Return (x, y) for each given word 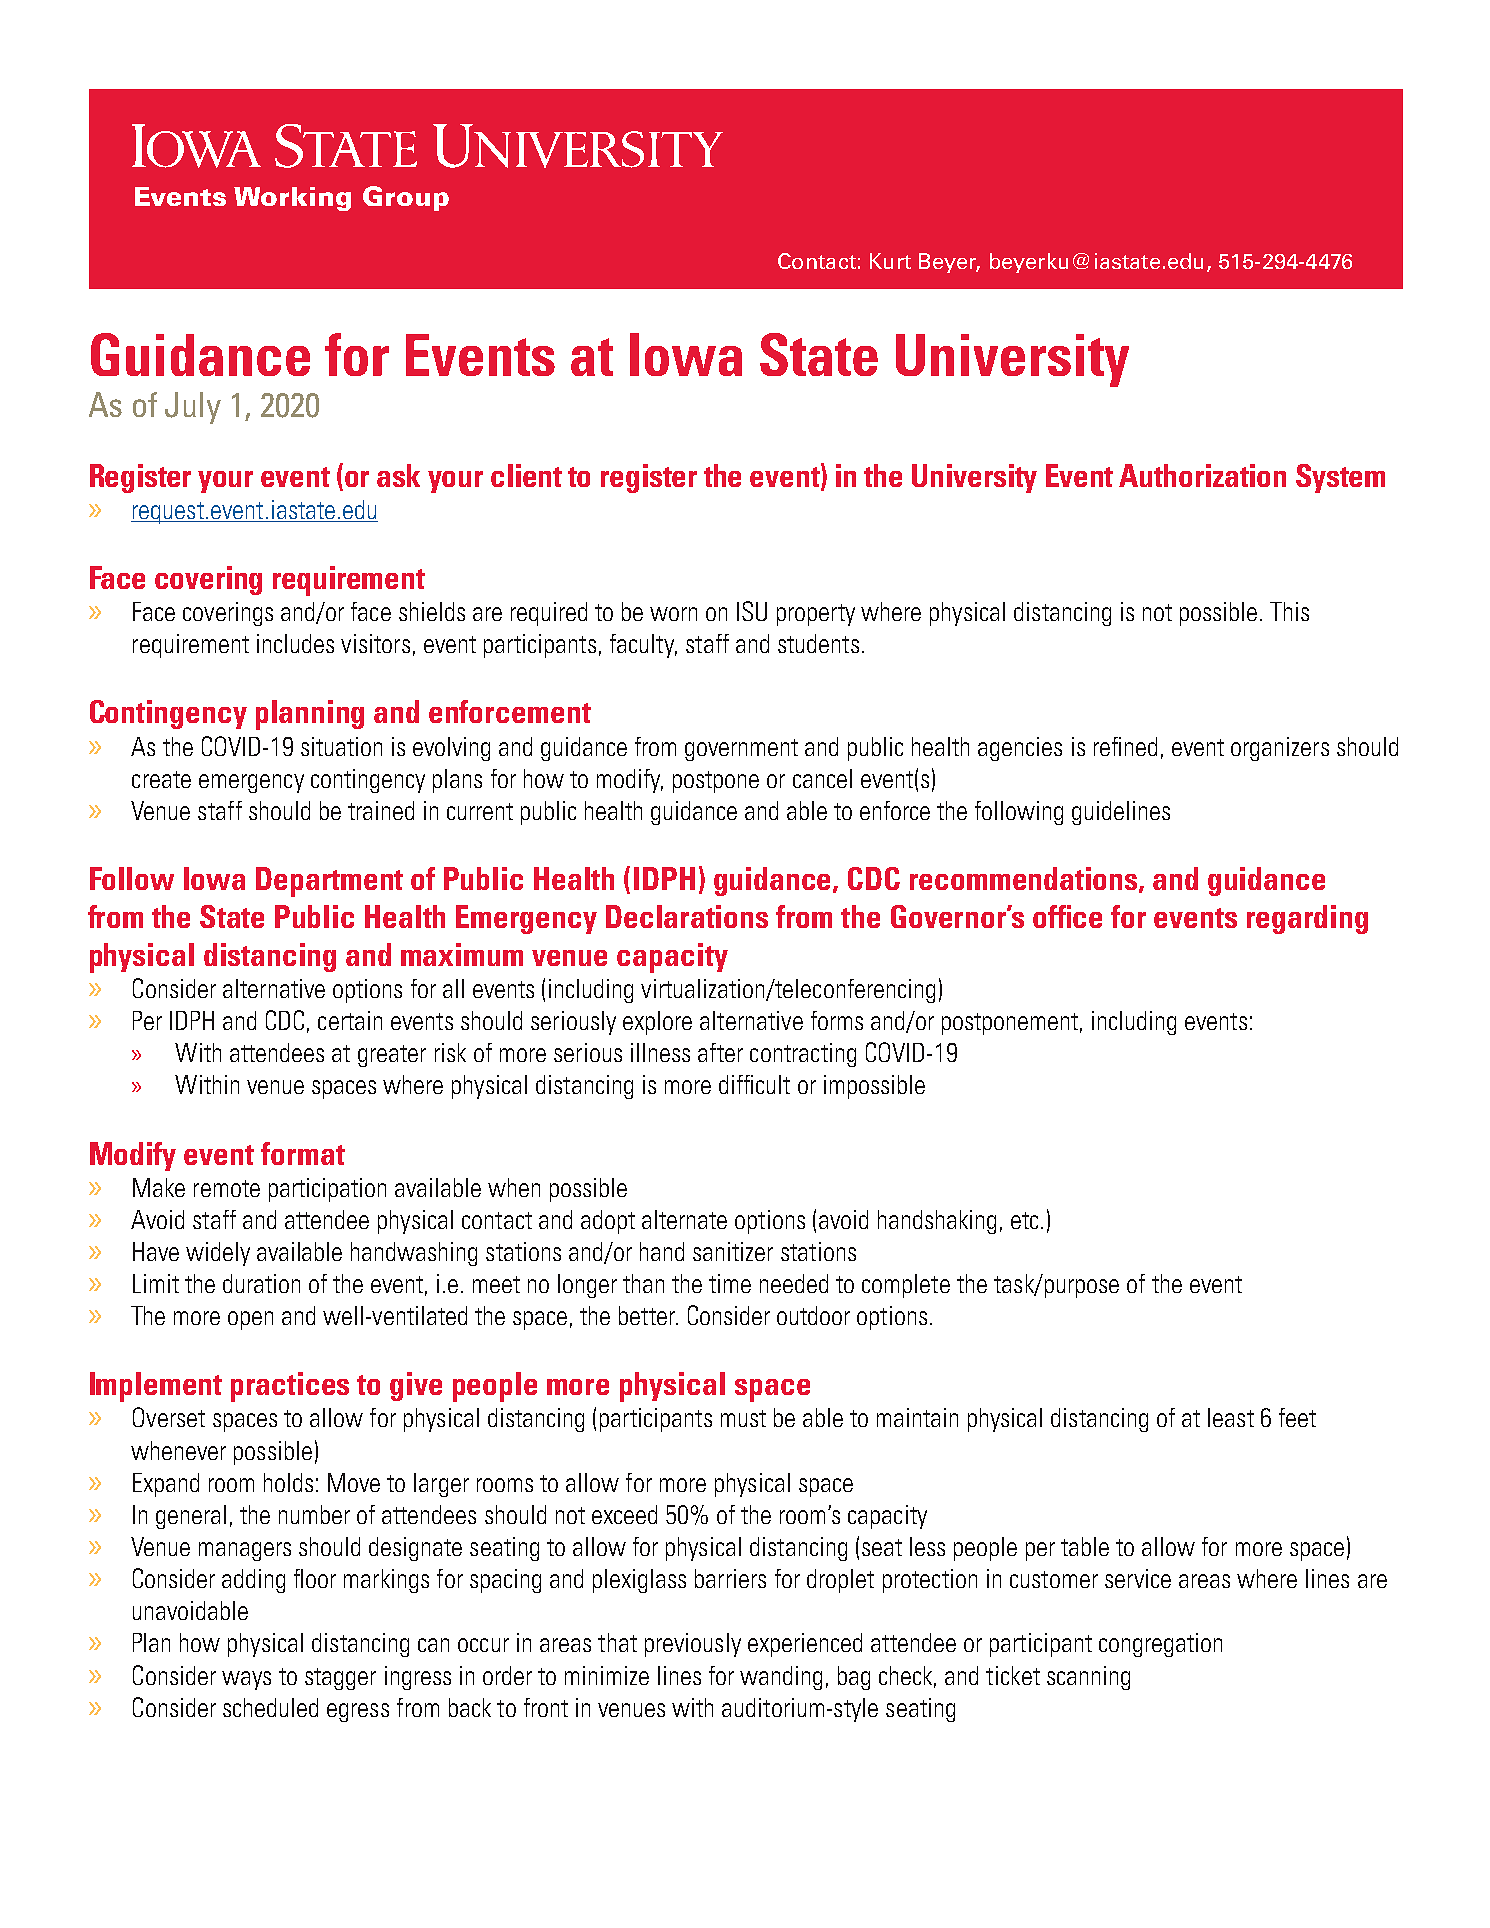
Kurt (890, 261)
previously (693, 1645)
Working (292, 199)
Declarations (687, 916)
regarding (1307, 919)
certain (350, 1020)
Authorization (1202, 475)
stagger (340, 1679)
